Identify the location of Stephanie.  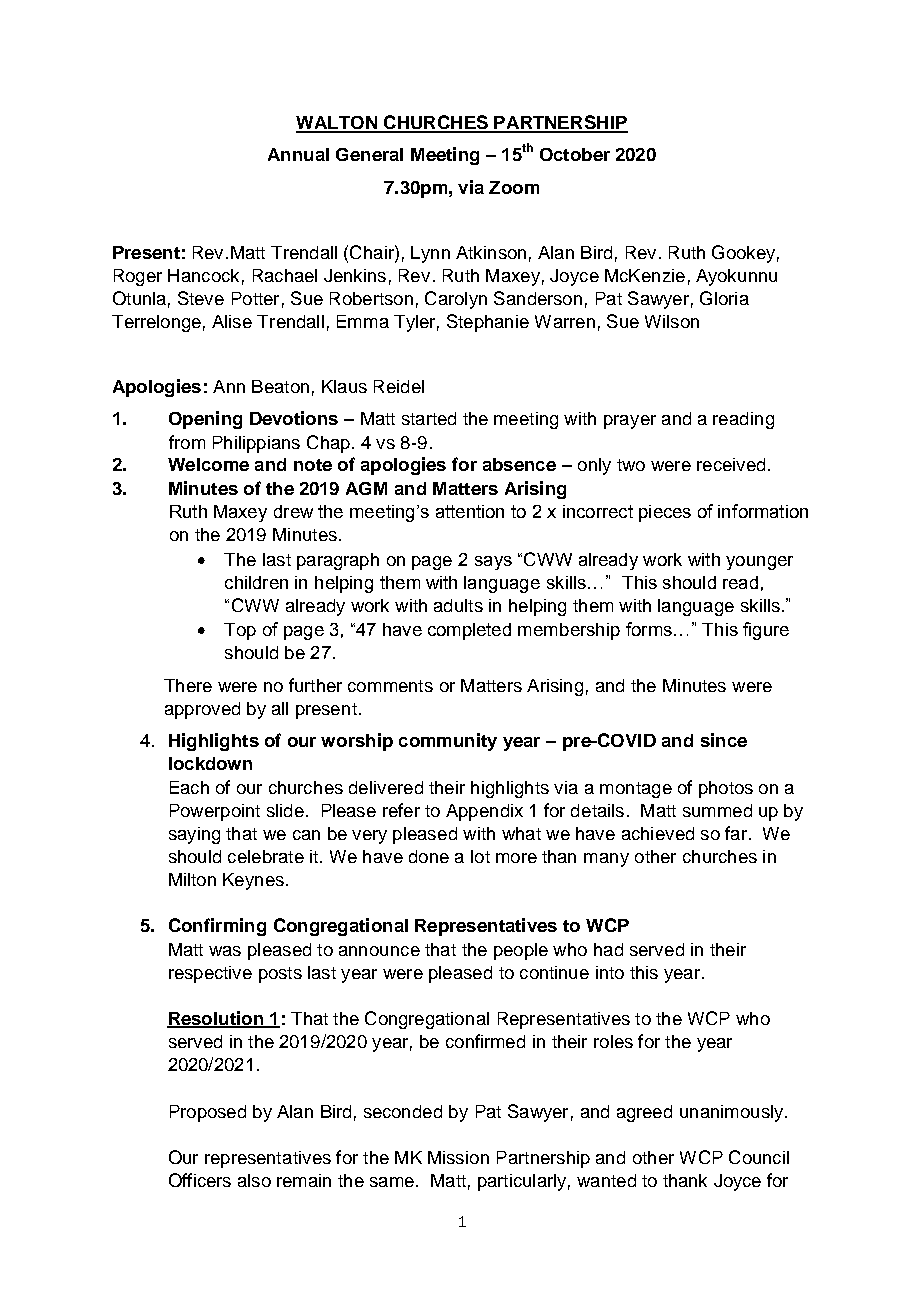
(488, 323).
